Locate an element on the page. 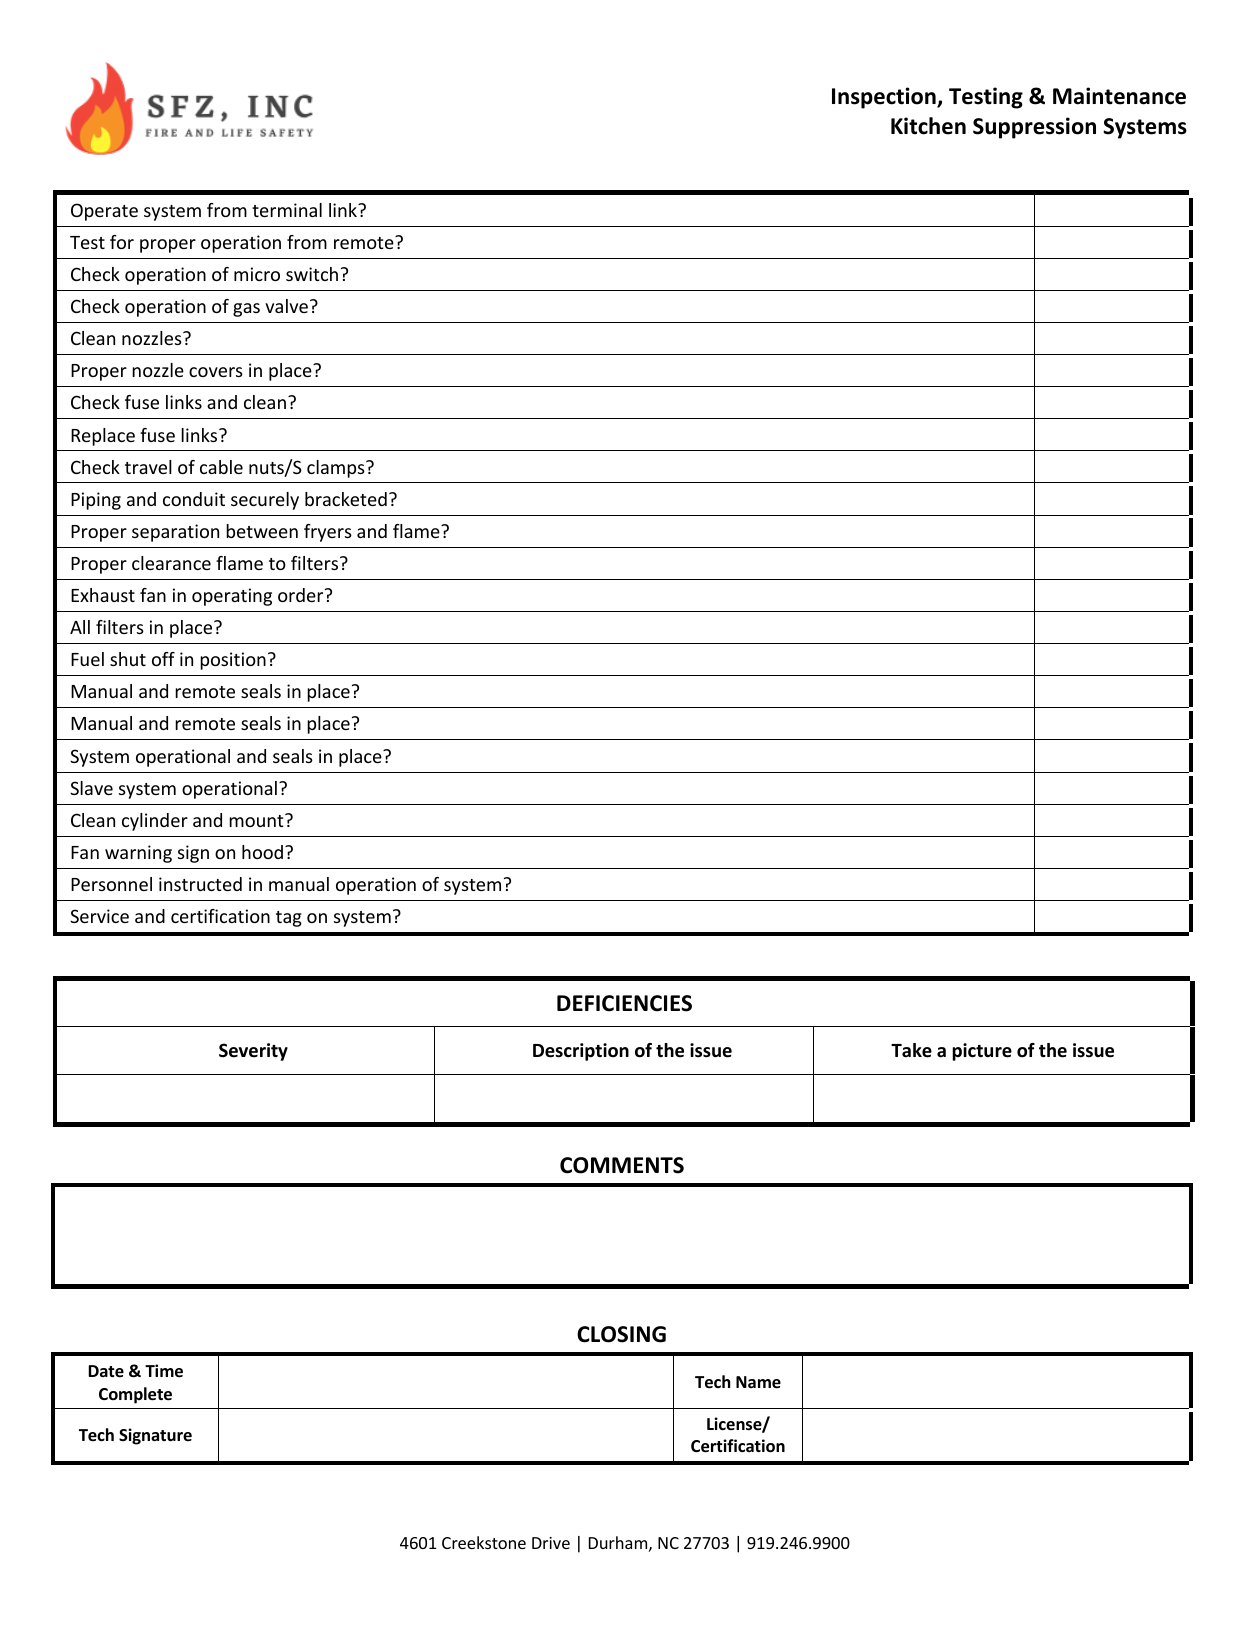 This image has width=1258, height=1628. Inspection is located at coordinates (885, 98).
